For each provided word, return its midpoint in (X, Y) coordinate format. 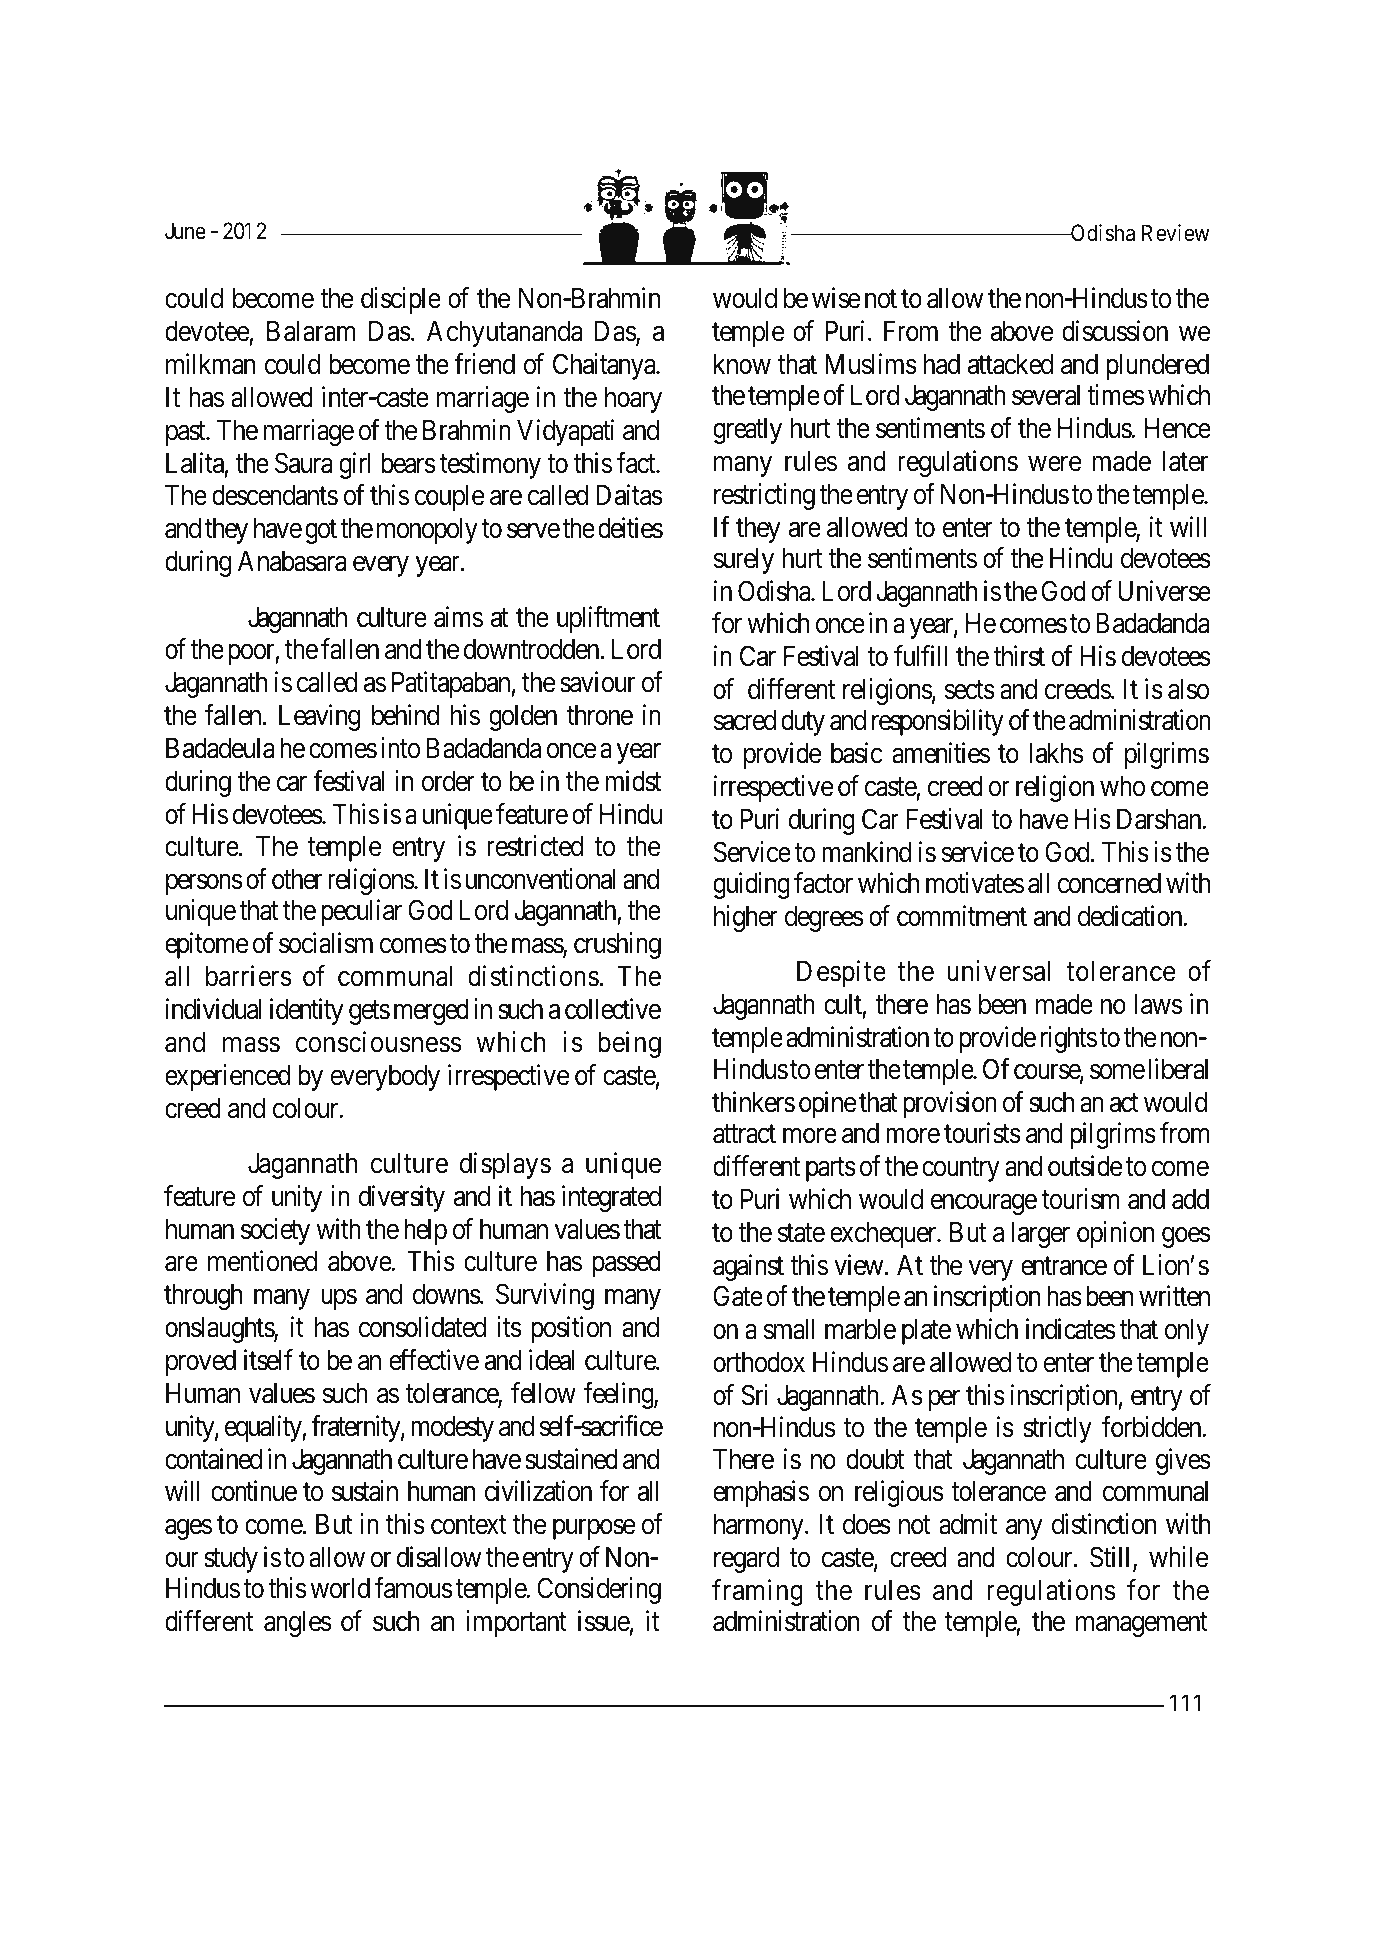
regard (746, 1560)
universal (998, 971)
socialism (326, 943)
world (340, 1588)
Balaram (311, 331)
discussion (1115, 331)
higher (746, 918)
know (742, 364)
